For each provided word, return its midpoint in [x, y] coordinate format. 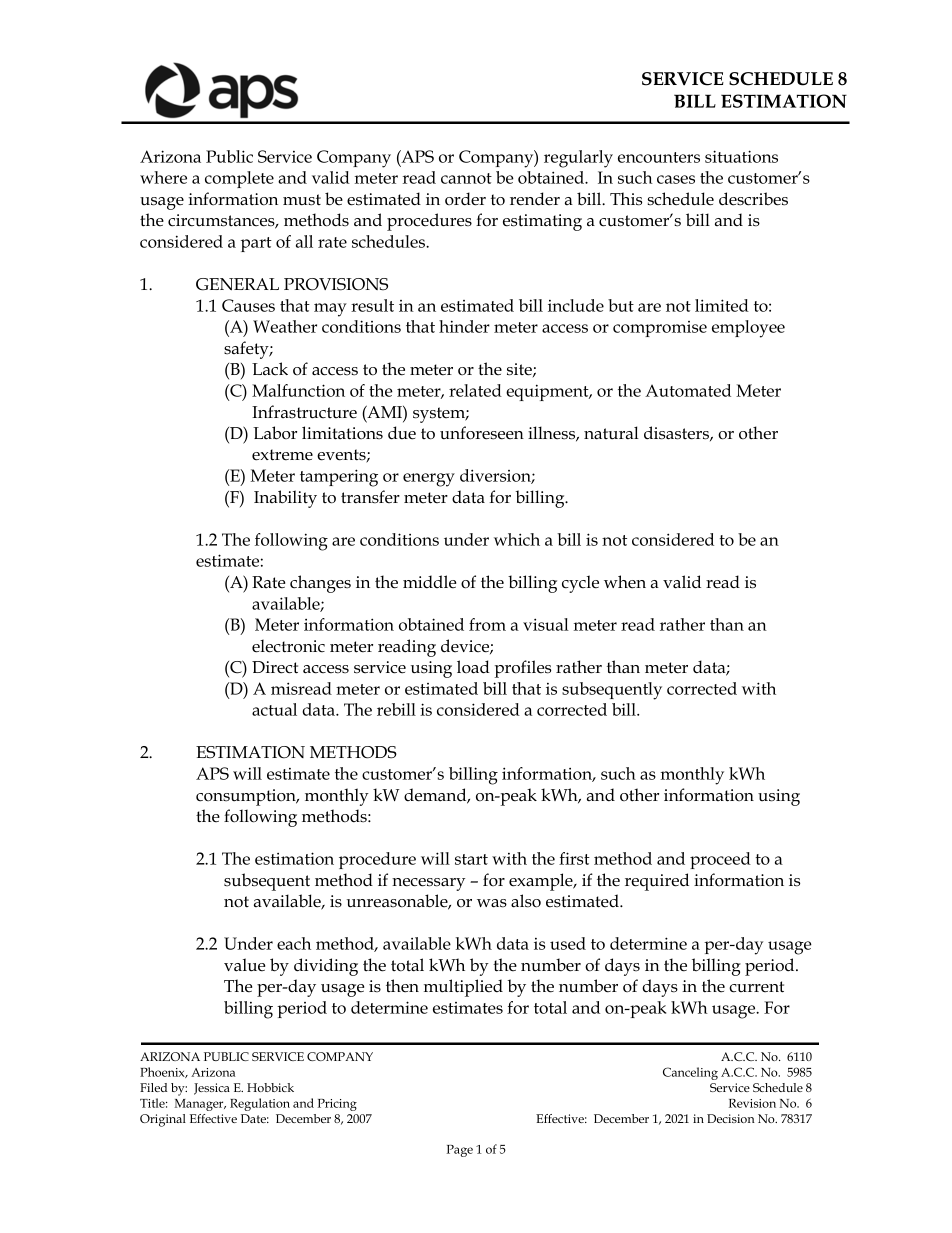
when [625, 582]
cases [676, 179]
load [473, 667]
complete [239, 179]
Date [255, 1118]
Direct [275, 667]
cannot [466, 178]
